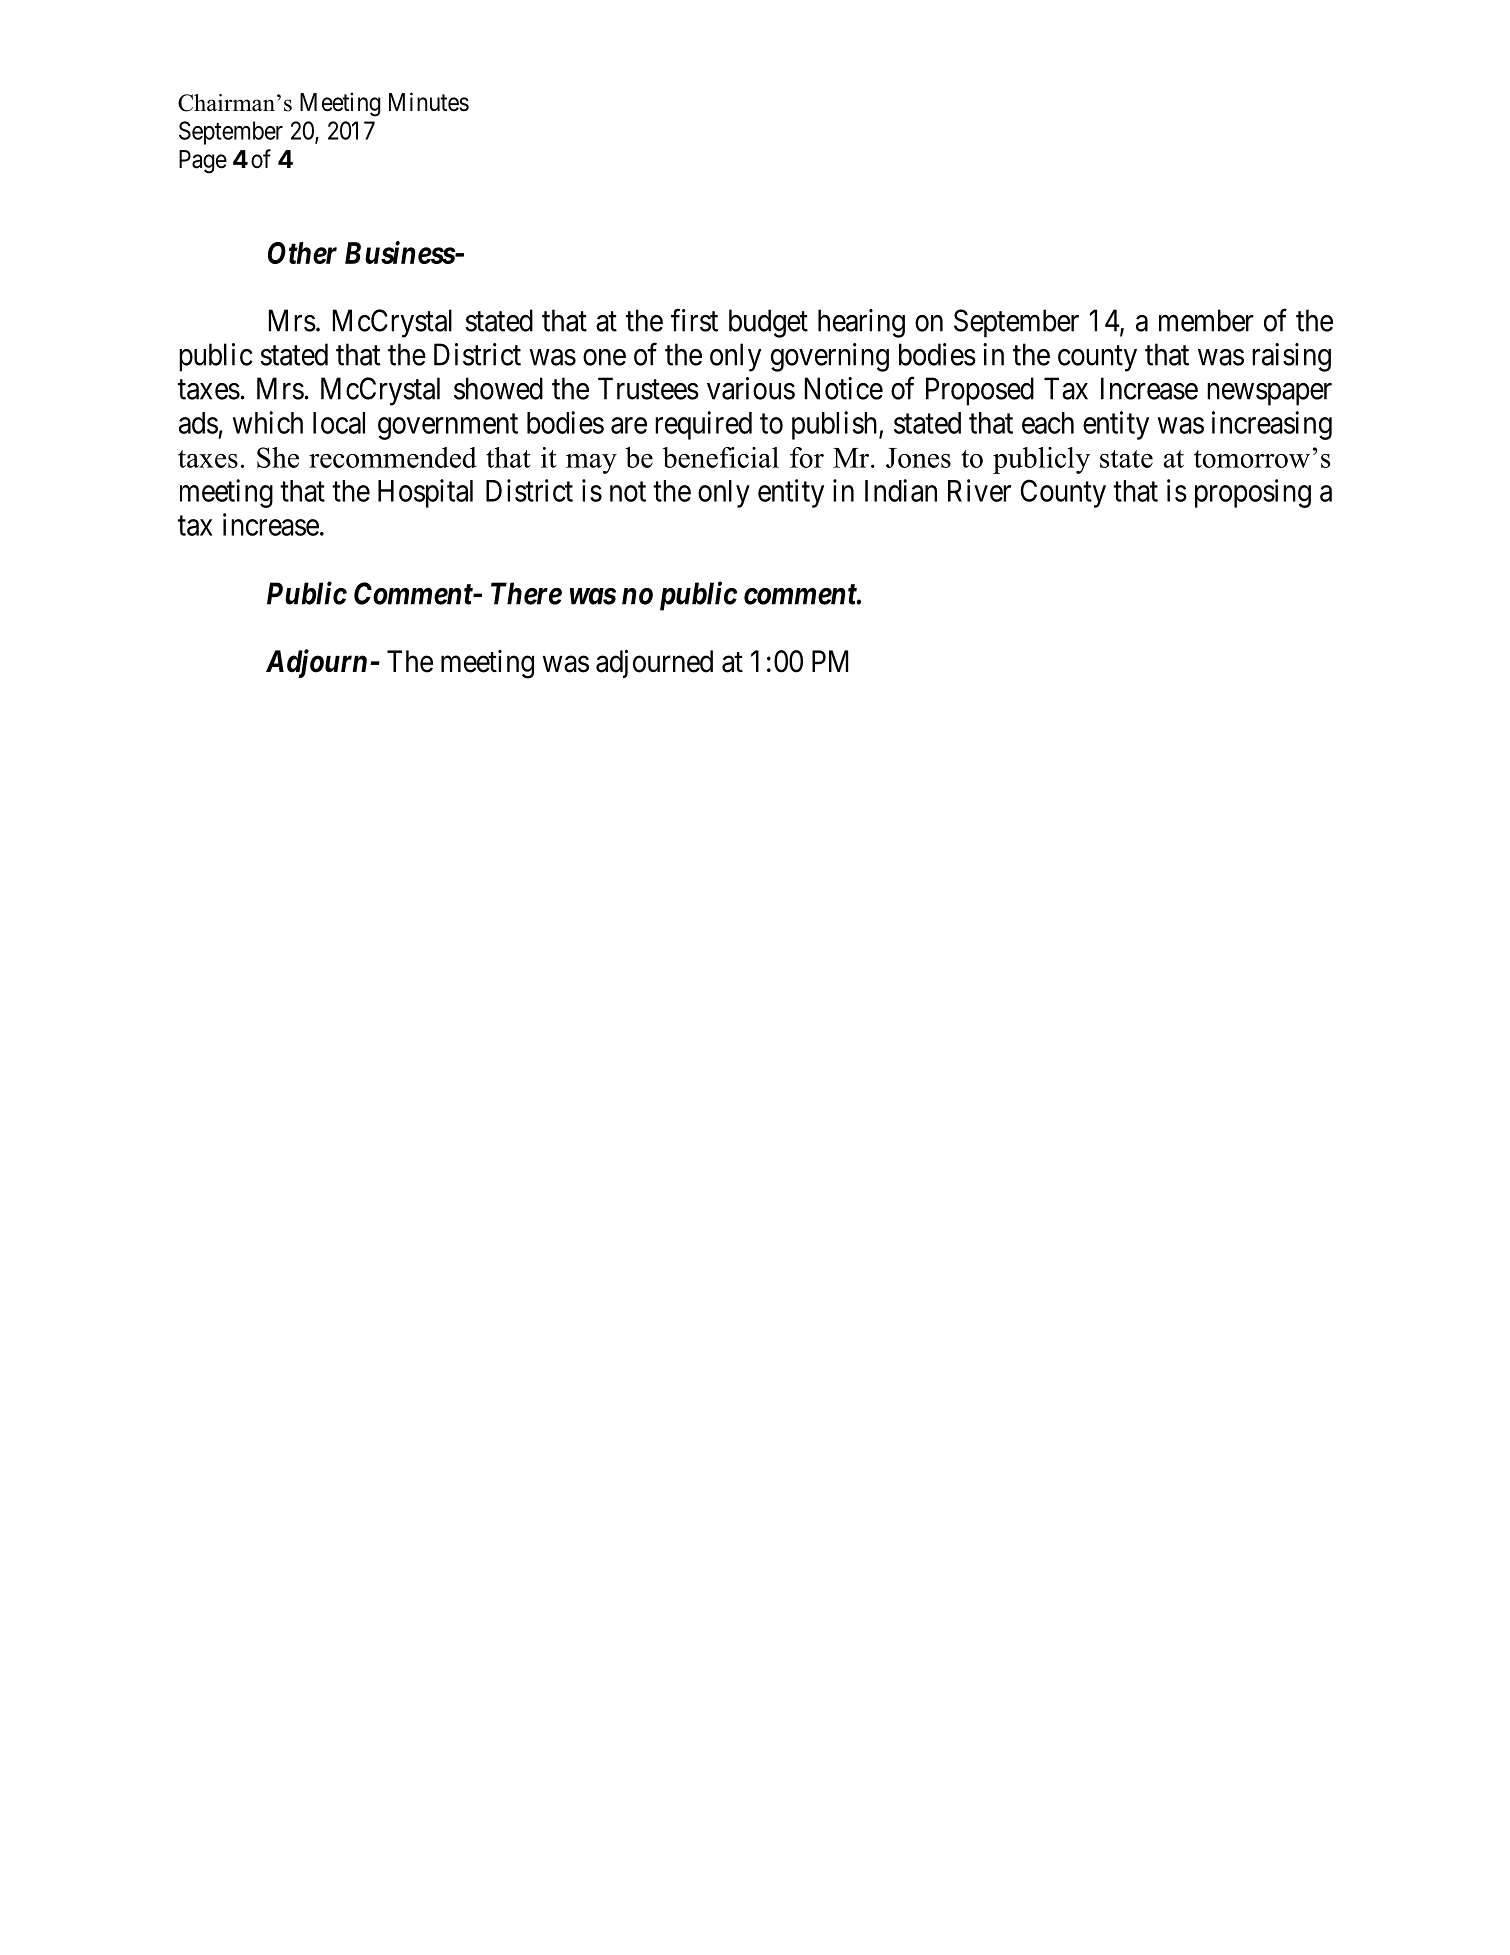 The image size is (1510, 1955). What do you see at coordinates (1048, 423) in the page?
I see `each` at bounding box center [1048, 423].
